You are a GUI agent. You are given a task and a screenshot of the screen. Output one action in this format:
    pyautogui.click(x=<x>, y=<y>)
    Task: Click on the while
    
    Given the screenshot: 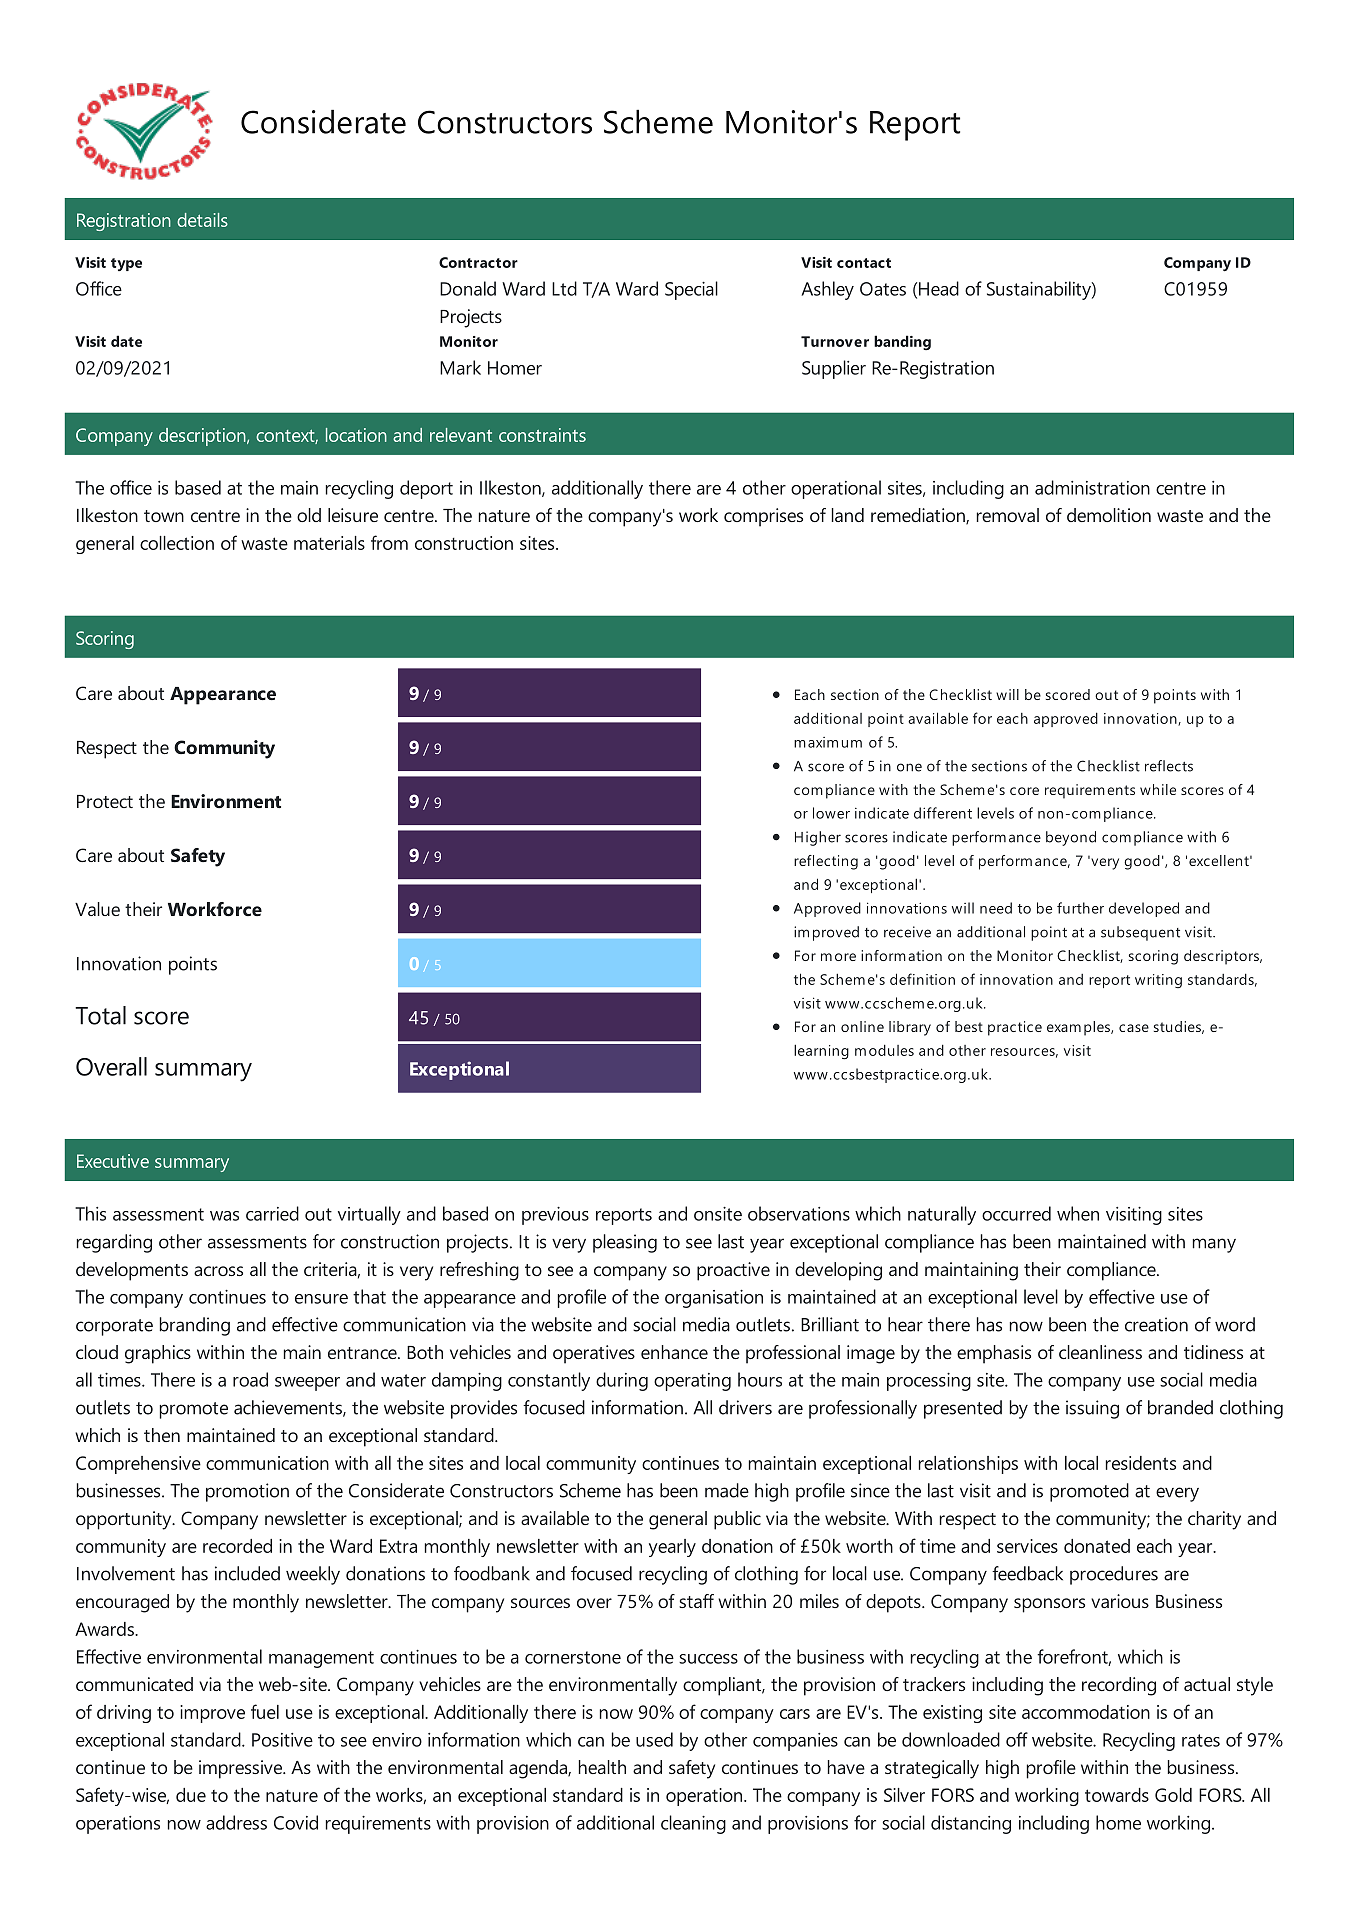 What is the action you would take?
    pyautogui.click(x=1158, y=789)
